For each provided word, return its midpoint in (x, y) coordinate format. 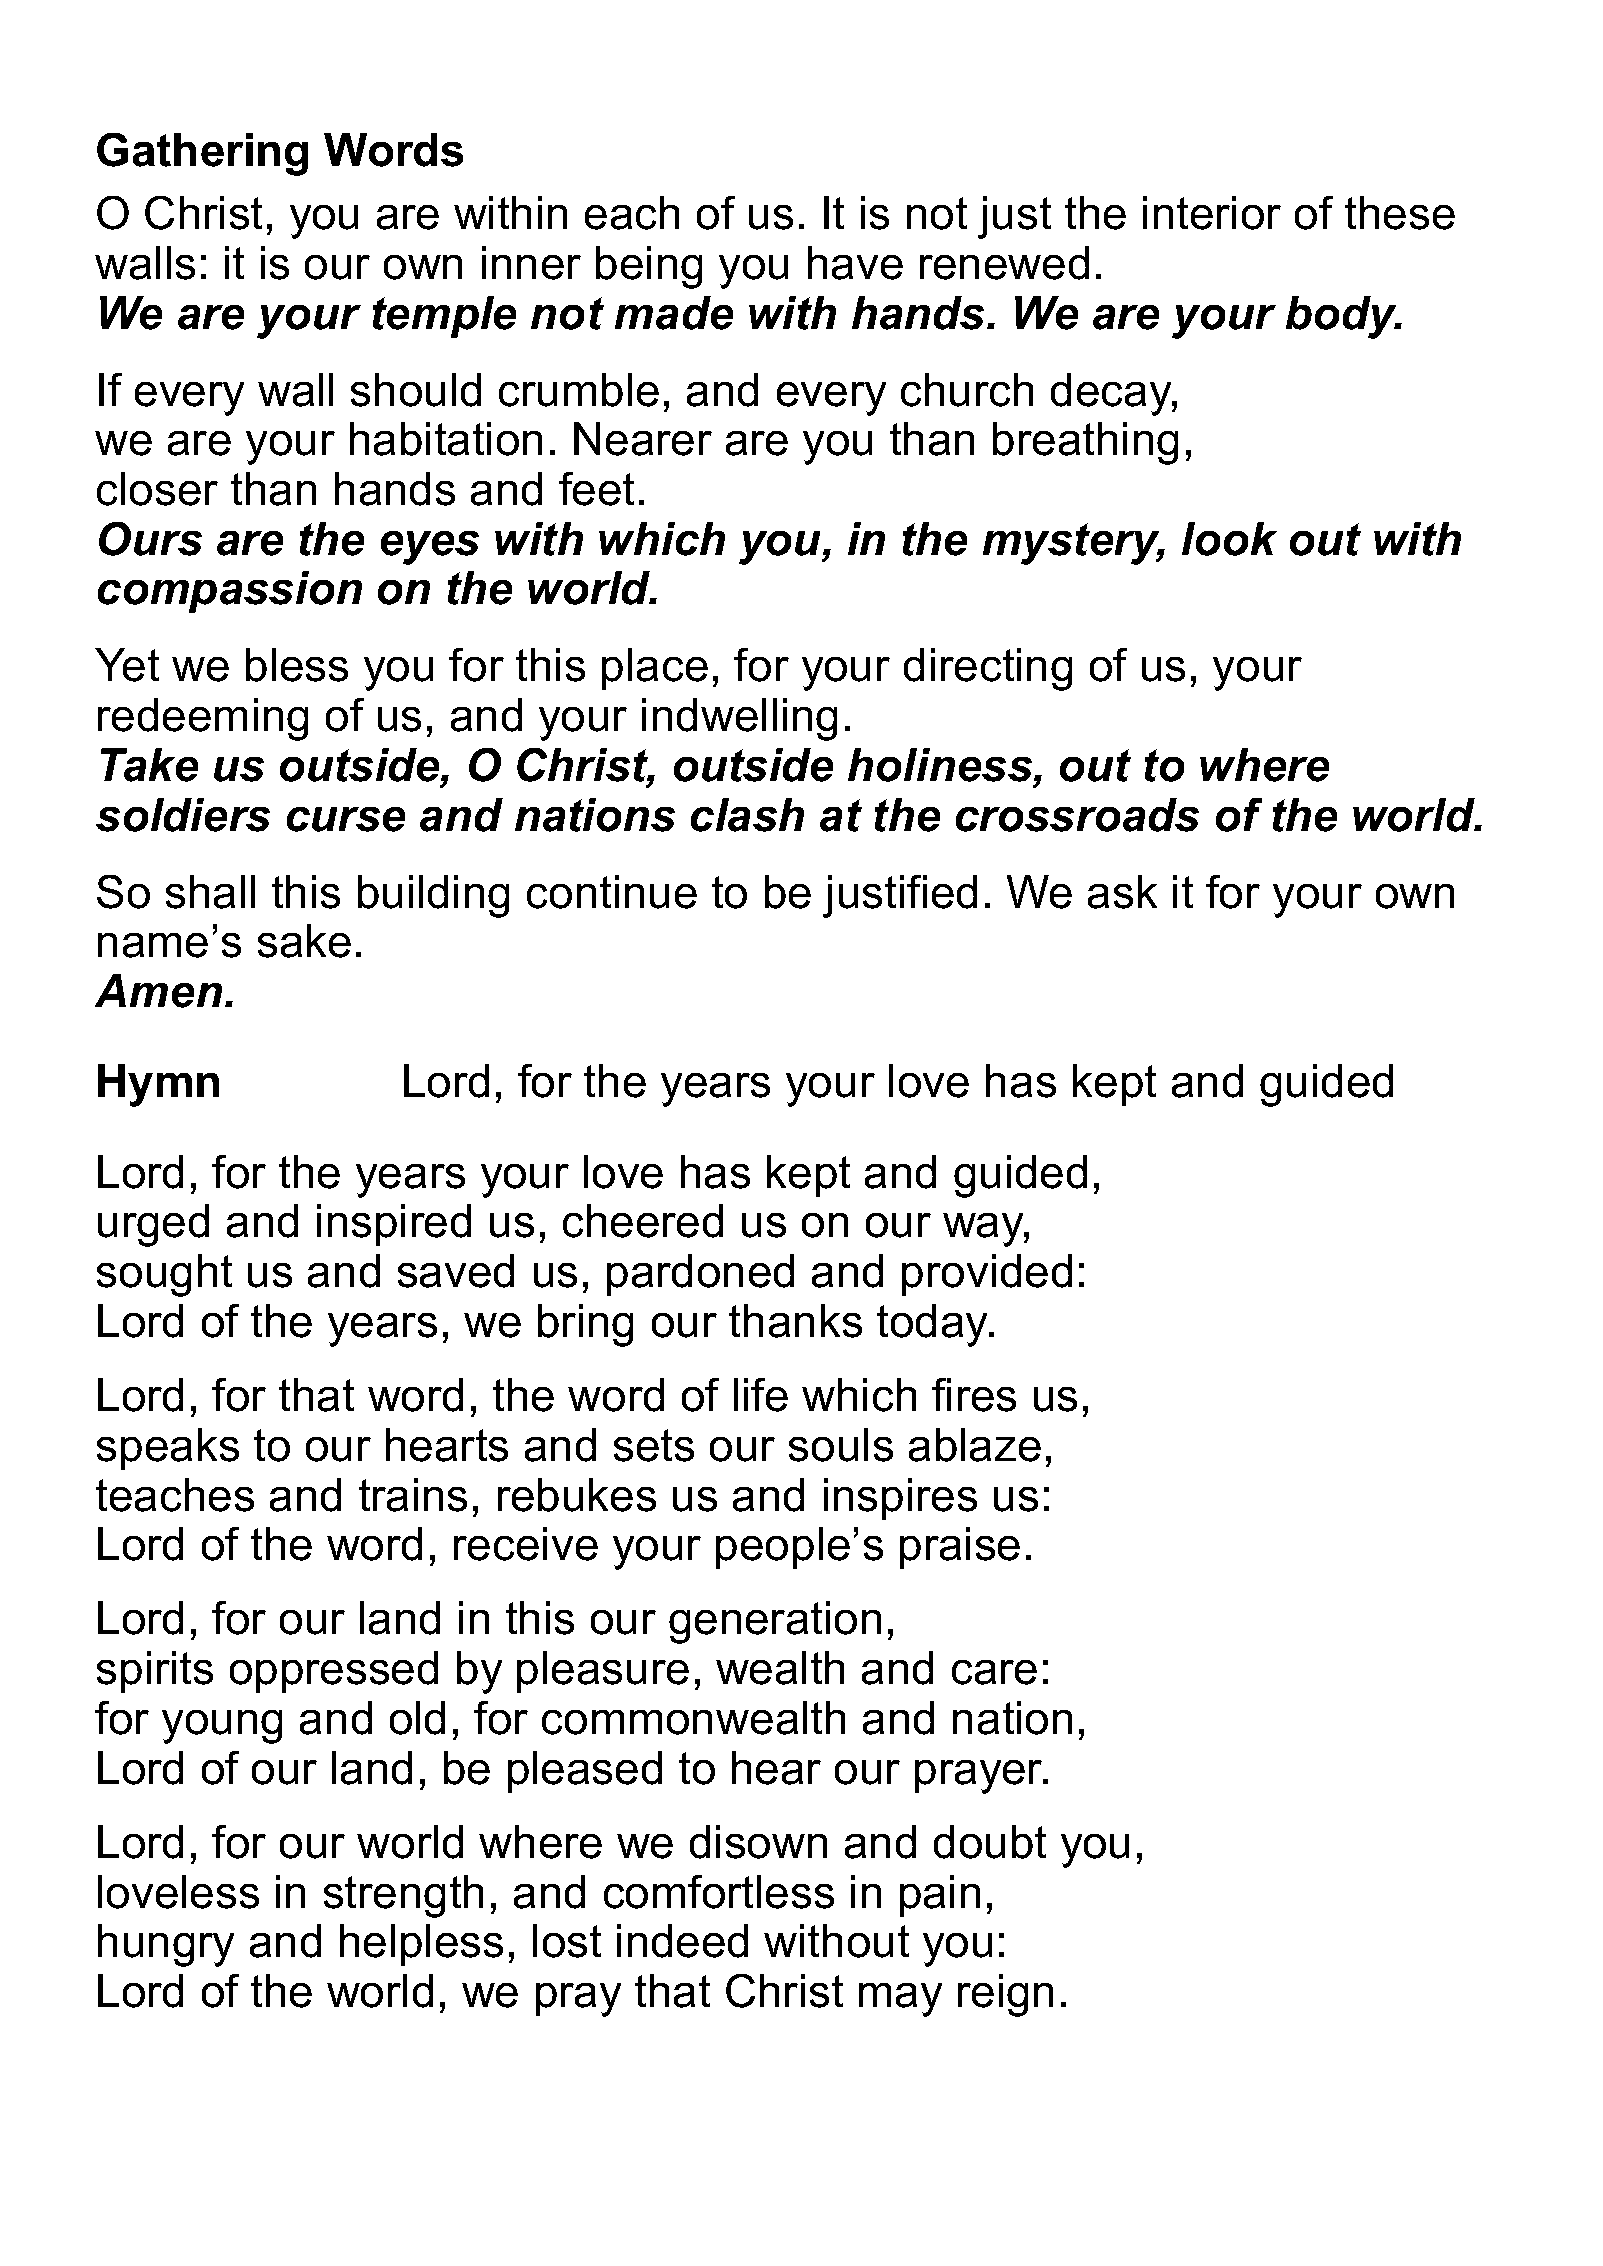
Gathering (202, 154)
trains (413, 1495)
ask (1122, 892)
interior (1212, 213)
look (1229, 539)
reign (1005, 1995)
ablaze (975, 1445)
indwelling (739, 719)
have (855, 263)
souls (841, 1445)
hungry (166, 1945)
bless (297, 665)
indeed (682, 1941)
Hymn (158, 1085)
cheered (643, 1221)
